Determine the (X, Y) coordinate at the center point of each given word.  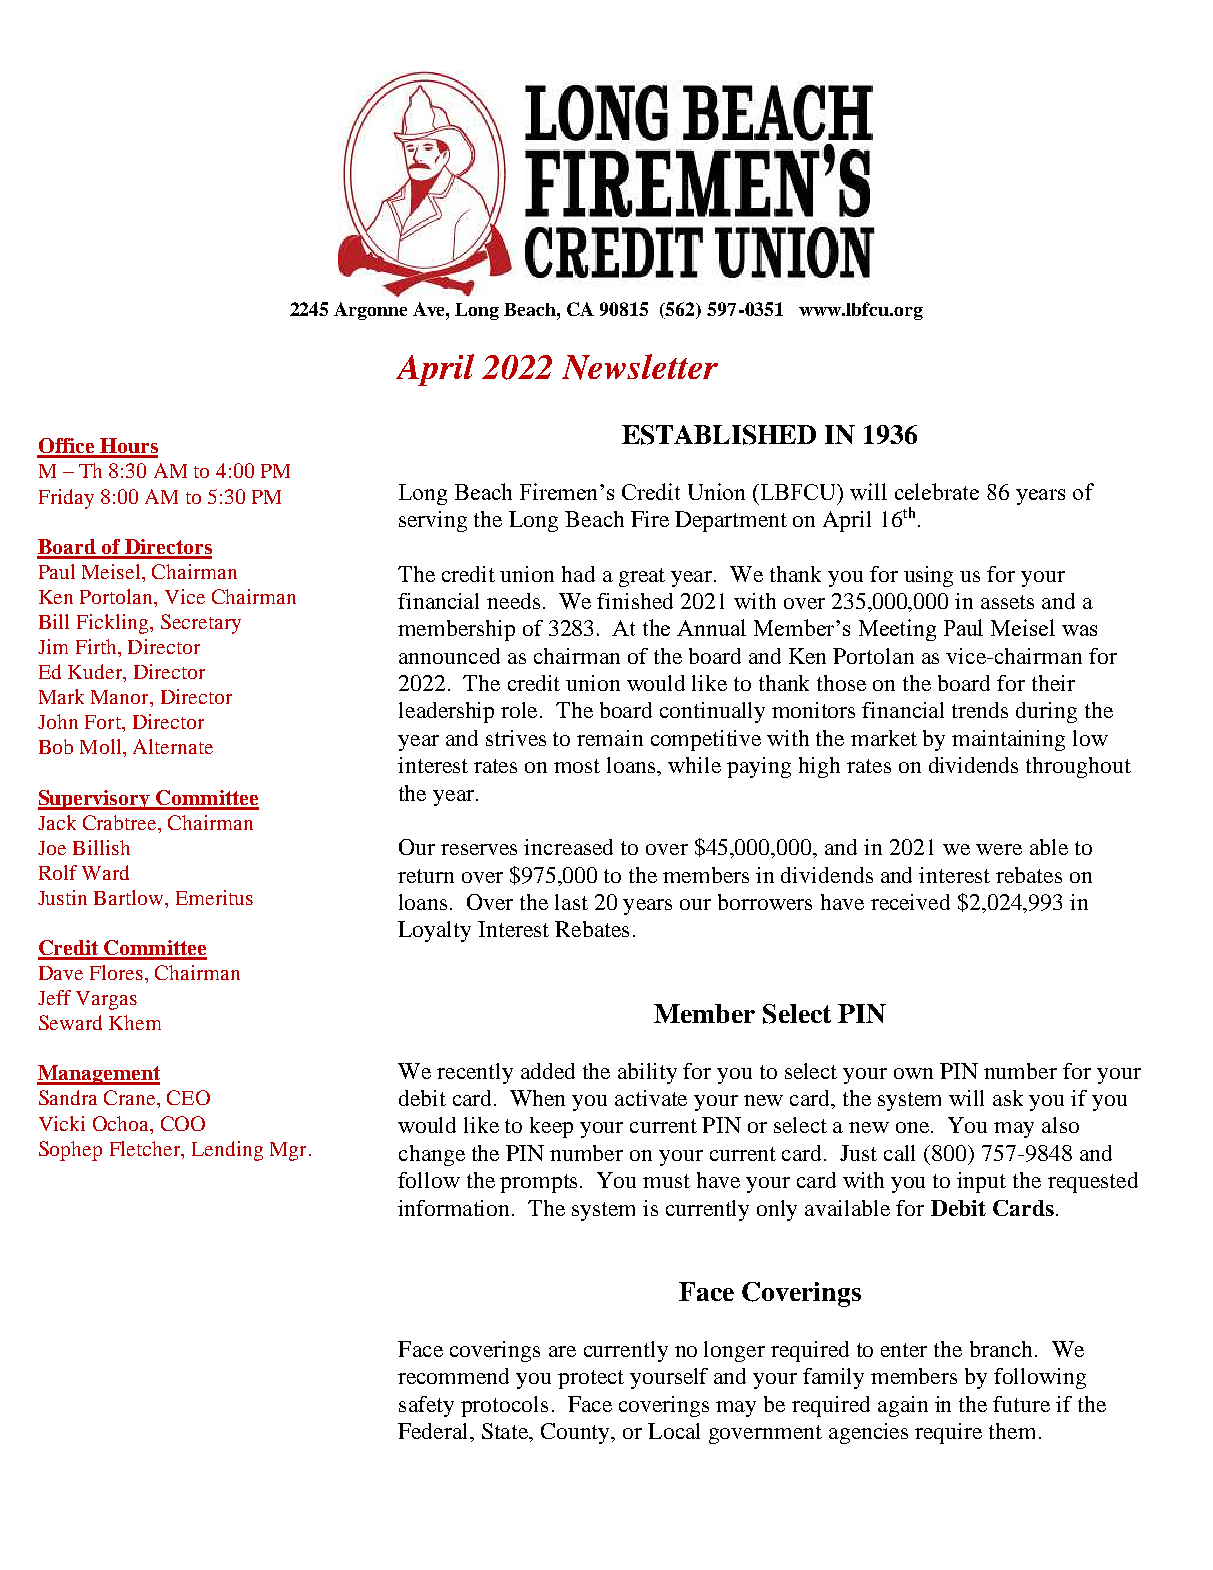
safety (426, 1406)
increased (568, 847)
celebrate (937, 491)
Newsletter (640, 367)
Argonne (370, 311)
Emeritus (214, 897)
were (999, 849)
